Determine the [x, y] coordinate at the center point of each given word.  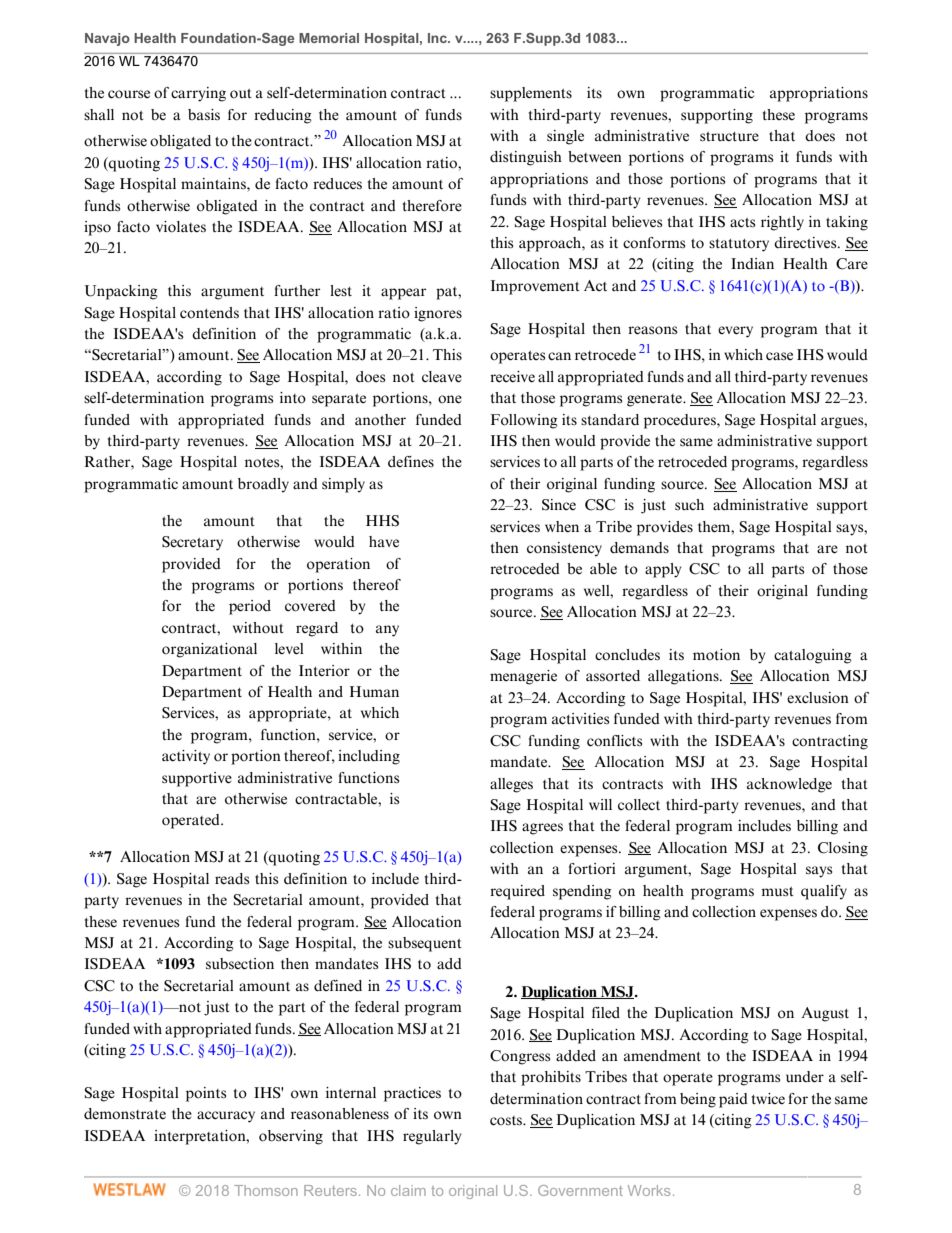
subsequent [425, 944]
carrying [198, 94]
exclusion [818, 698]
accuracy [226, 1117]
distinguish [526, 158]
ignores [438, 314]
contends [209, 313]
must [777, 891]
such [689, 504]
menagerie [523, 677]
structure [729, 137]
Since [559, 505]
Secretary [192, 543]
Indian [752, 263]
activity [186, 757]
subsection [240, 964]
